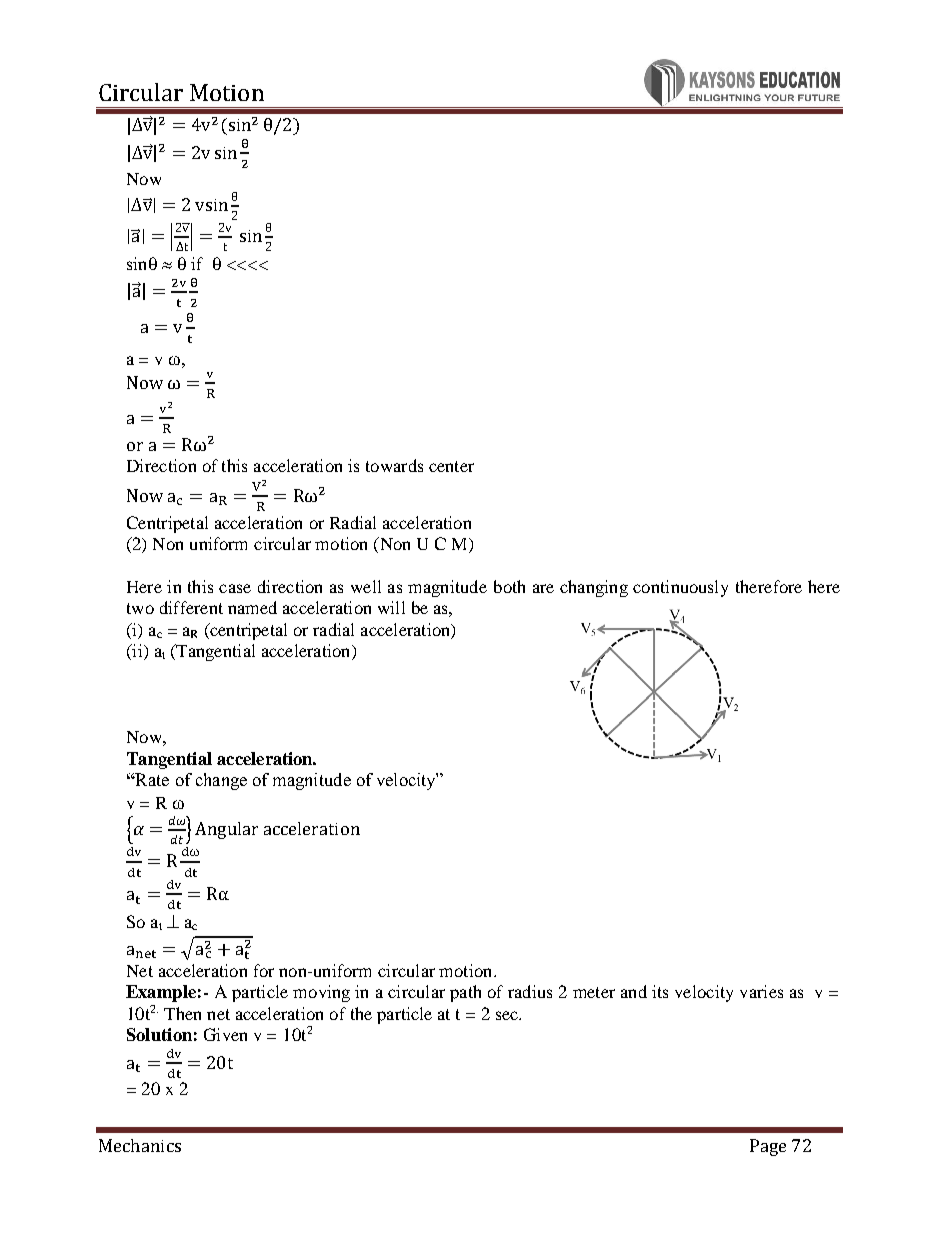 Image resolution: width=952 pixels, height=1233 pixels. I want to click on path, so click(465, 993).
